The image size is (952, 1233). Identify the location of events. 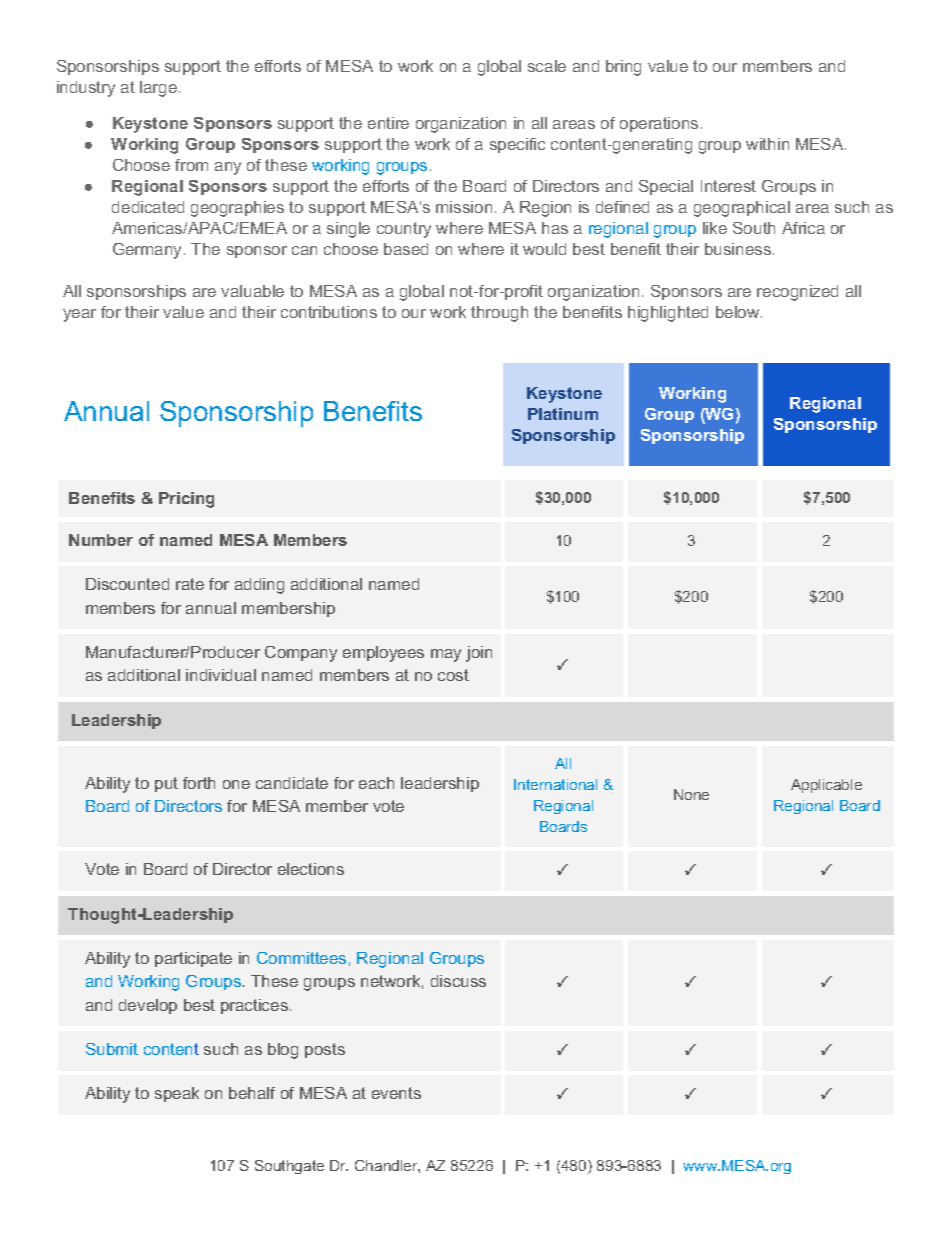
(396, 1093).
